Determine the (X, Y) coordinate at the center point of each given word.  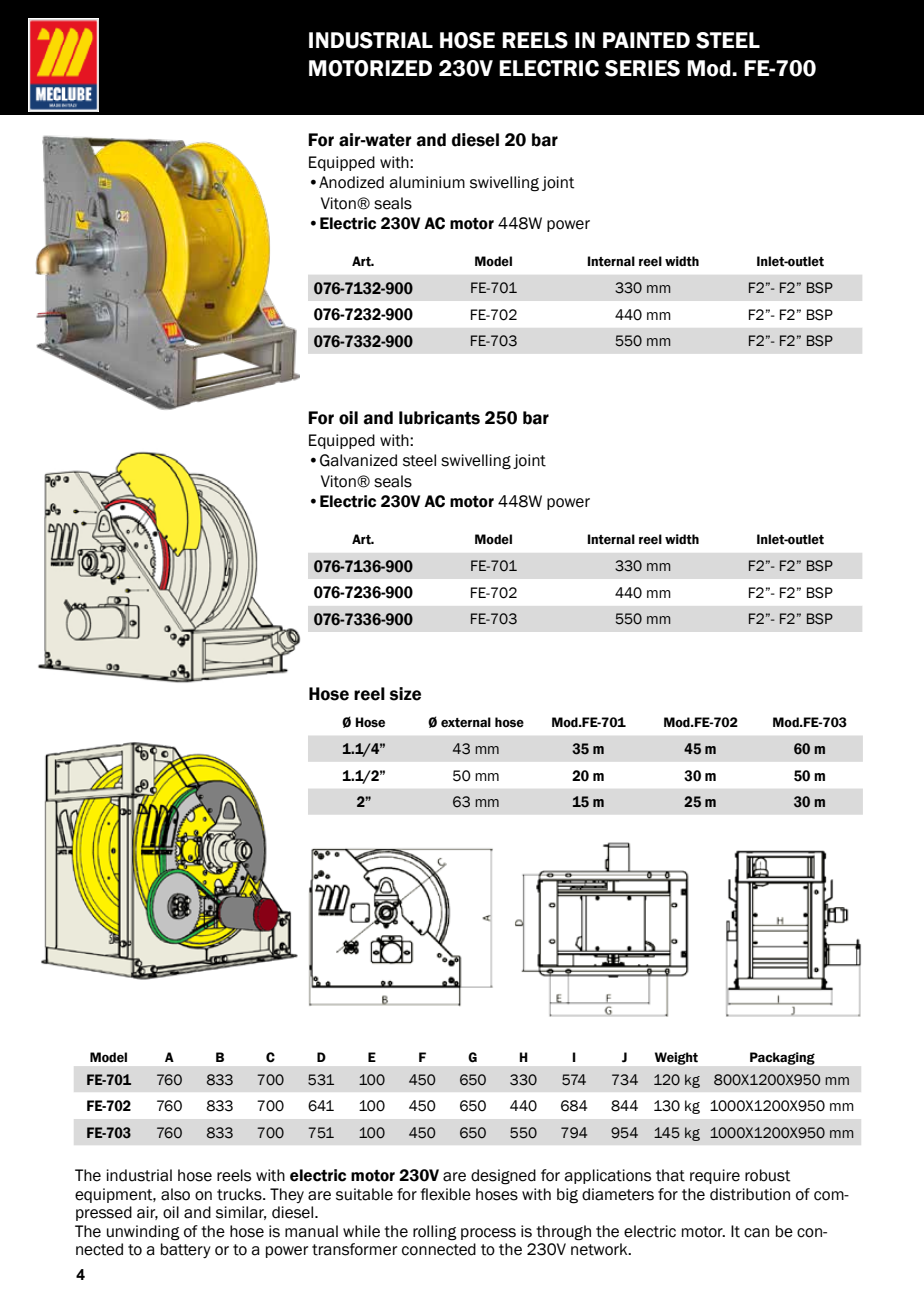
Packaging (782, 1058)
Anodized (351, 182)
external (466, 722)
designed (503, 1177)
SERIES (642, 68)
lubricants (439, 418)
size (405, 694)
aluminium (427, 182)
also (175, 1194)
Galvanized (358, 460)
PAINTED (646, 40)
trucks (240, 1194)
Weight (676, 1058)
